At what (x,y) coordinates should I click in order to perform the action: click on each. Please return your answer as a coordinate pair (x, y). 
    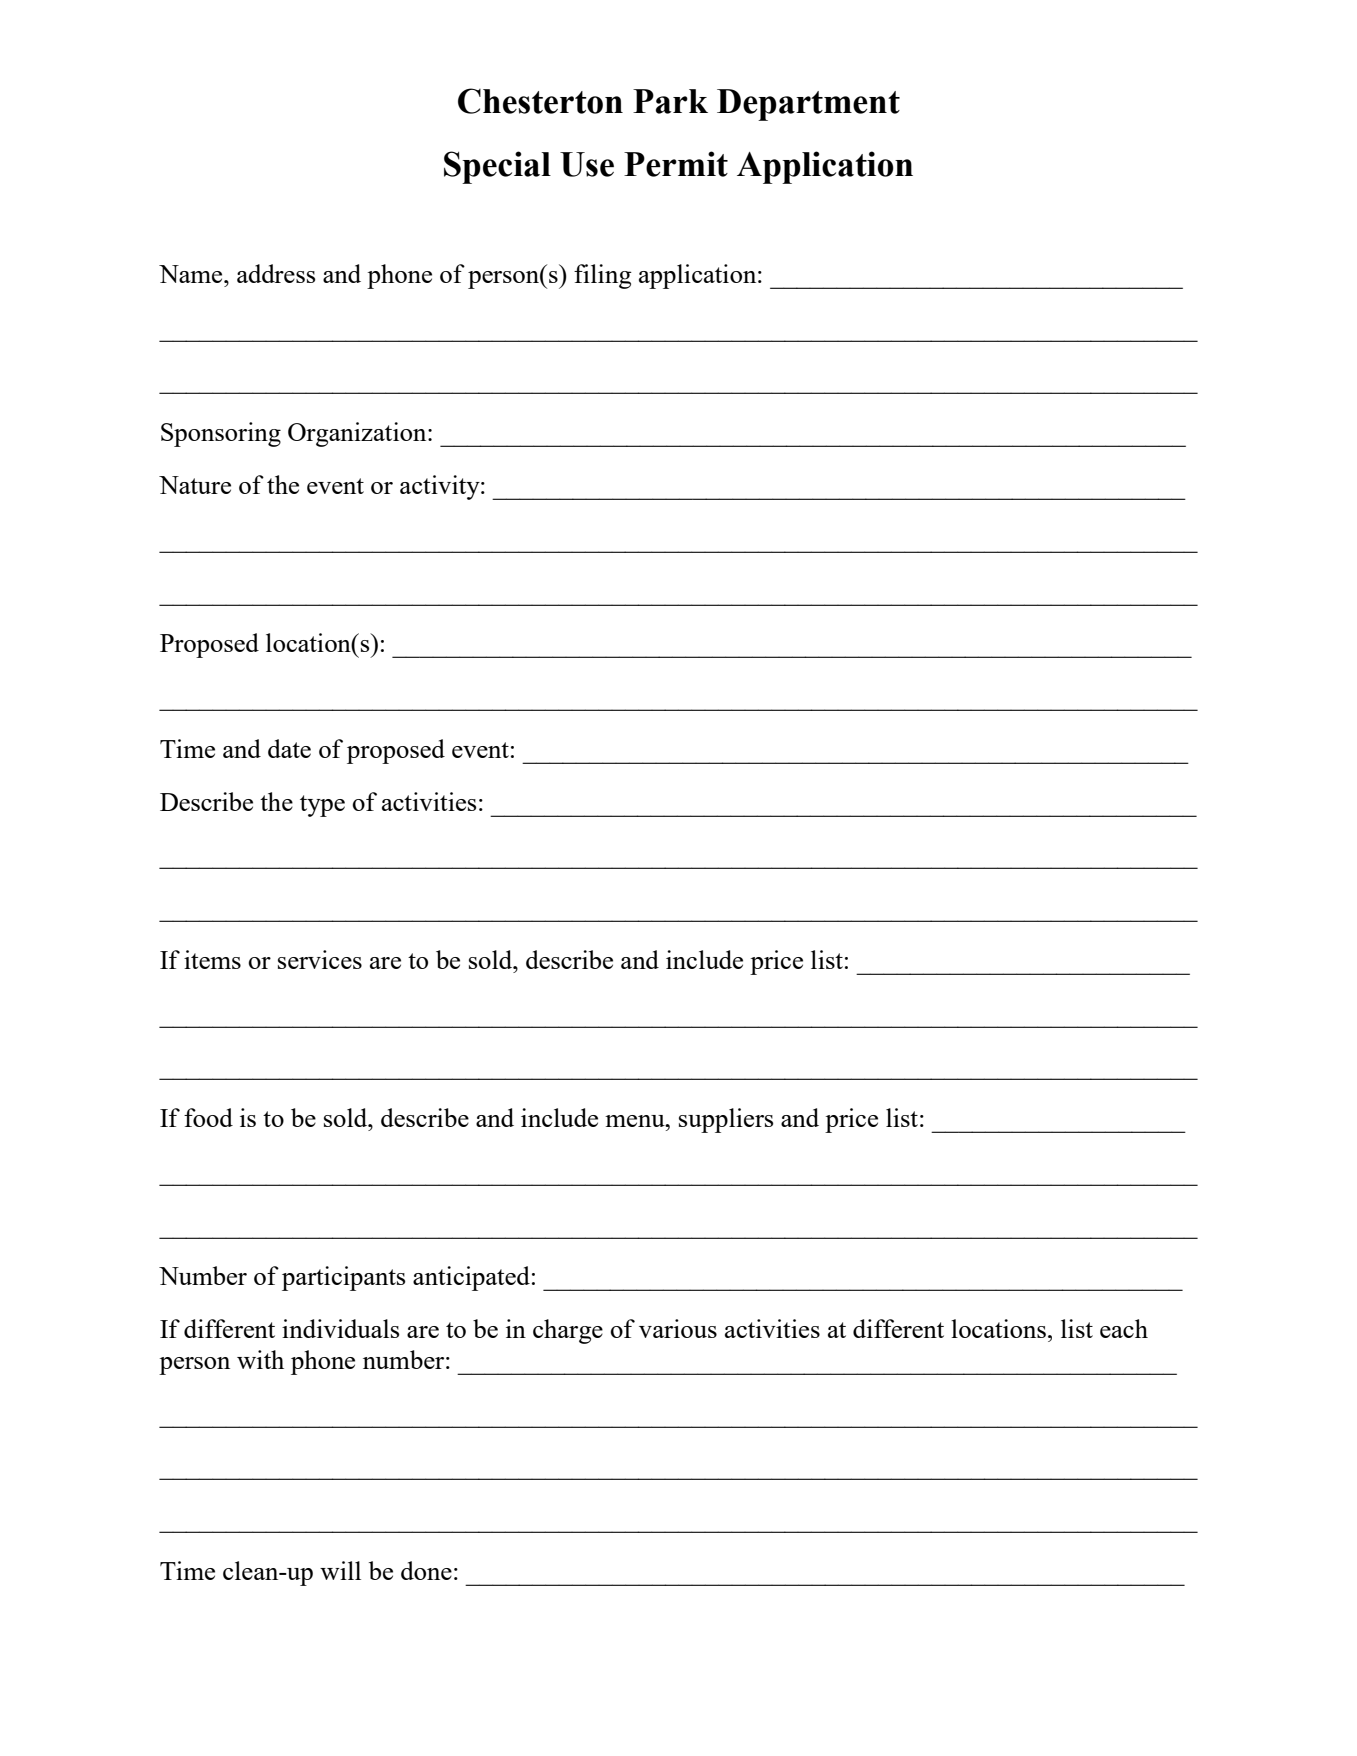
    Looking at the image, I should click on (1124, 1328).
